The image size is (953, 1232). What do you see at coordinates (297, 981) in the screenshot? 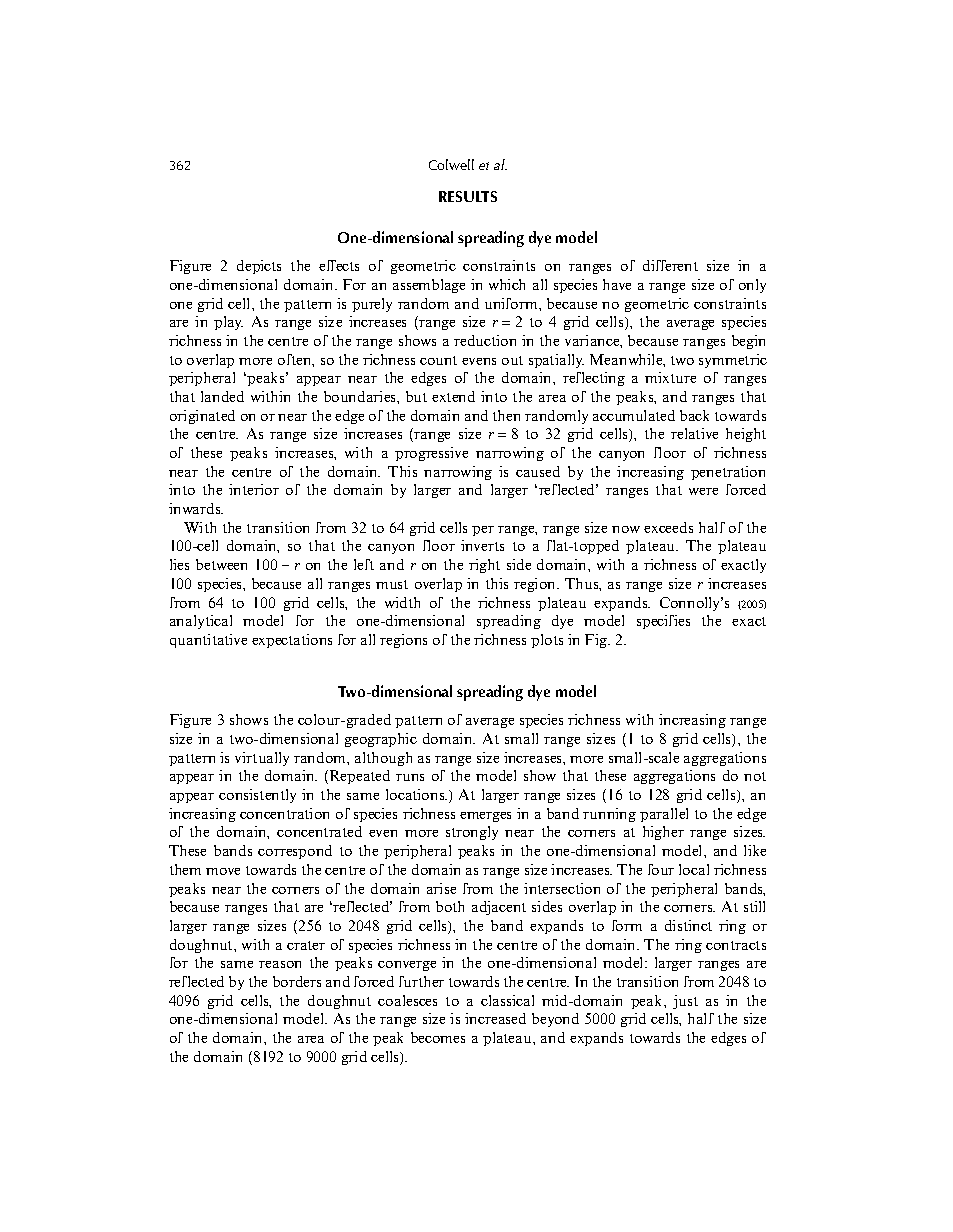
I see `borders` at bounding box center [297, 981].
